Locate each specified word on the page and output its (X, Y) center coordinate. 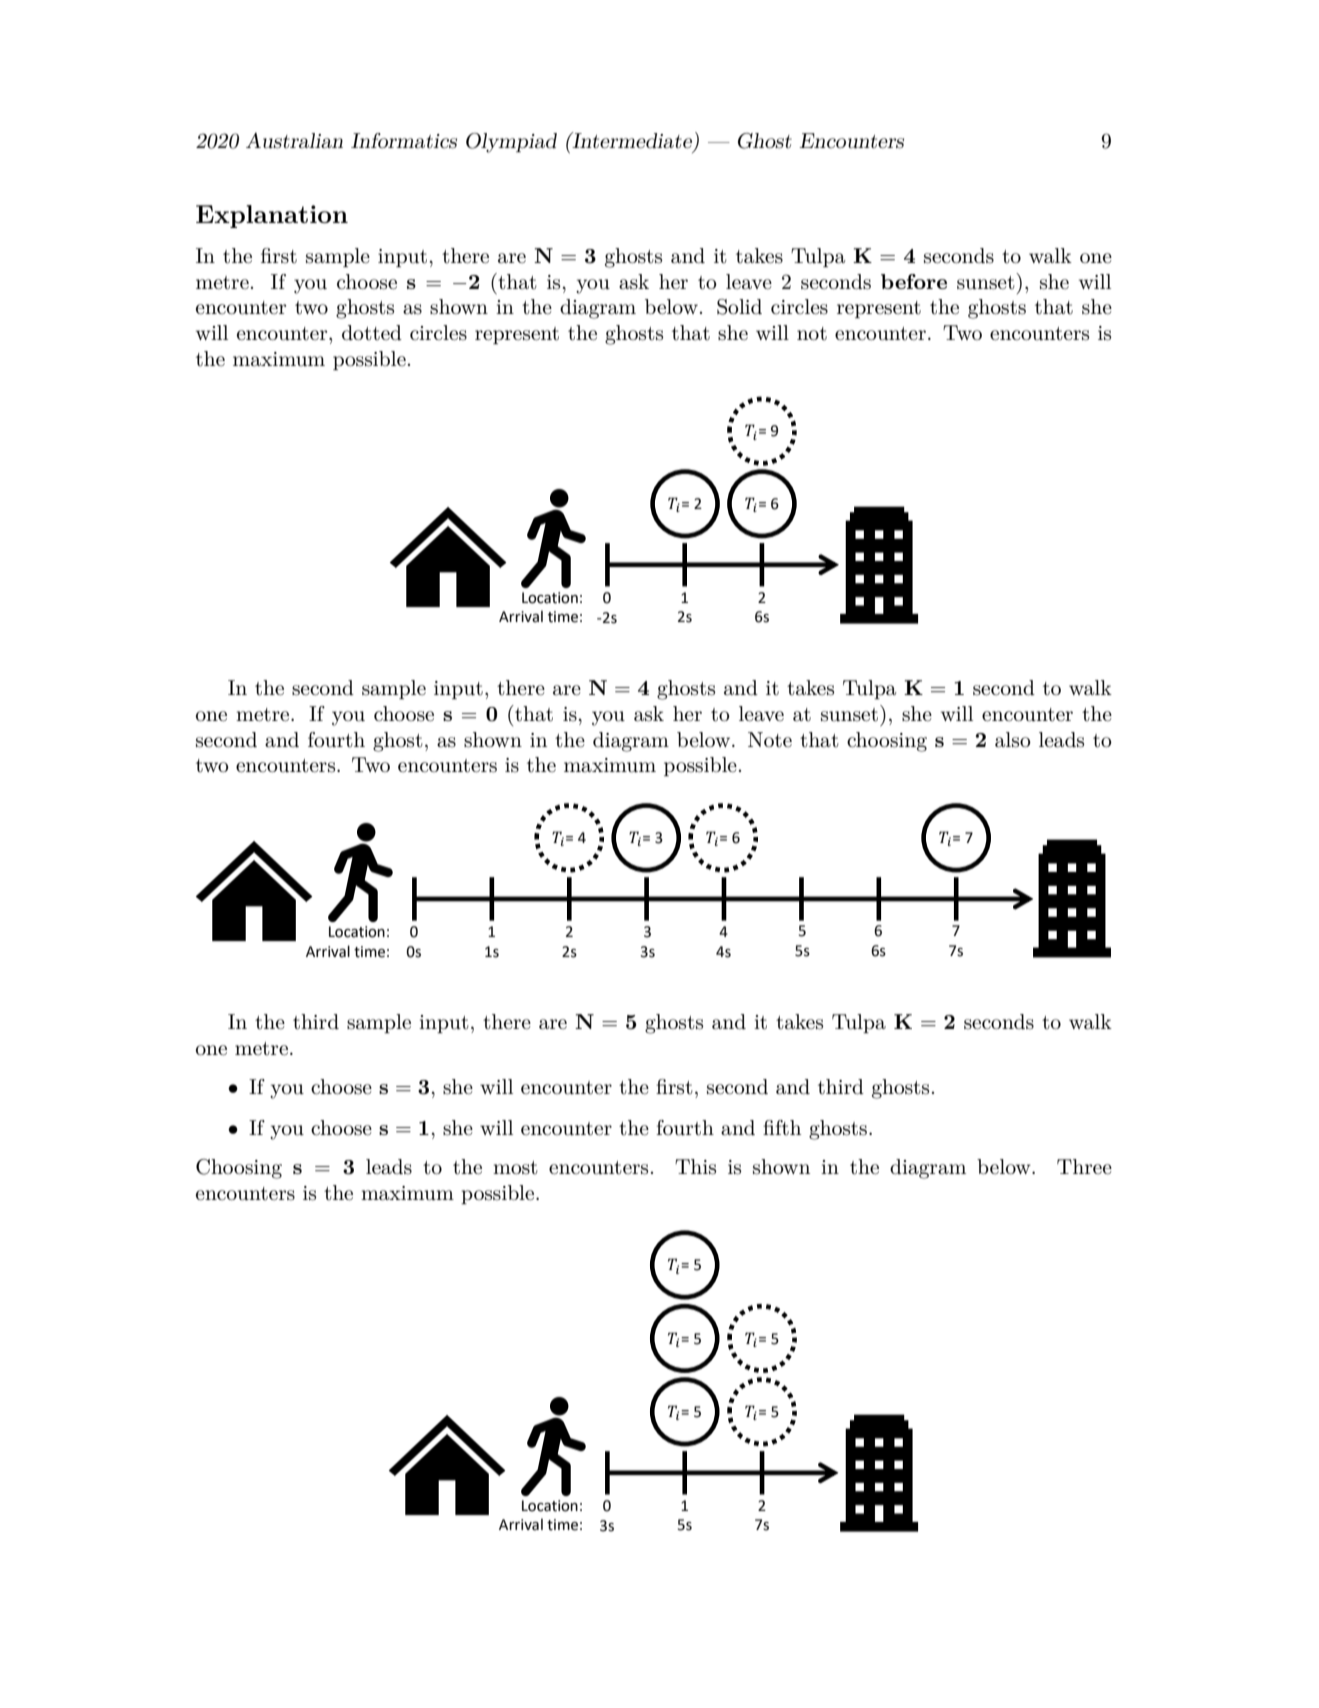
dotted (372, 333)
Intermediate (632, 141)
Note (770, 740)
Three (1084, 1167)
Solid (739, 307)
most (515, 1168)
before (914, 281)
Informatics (404, 141)
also (1013, 740)
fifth (782, 1128)
